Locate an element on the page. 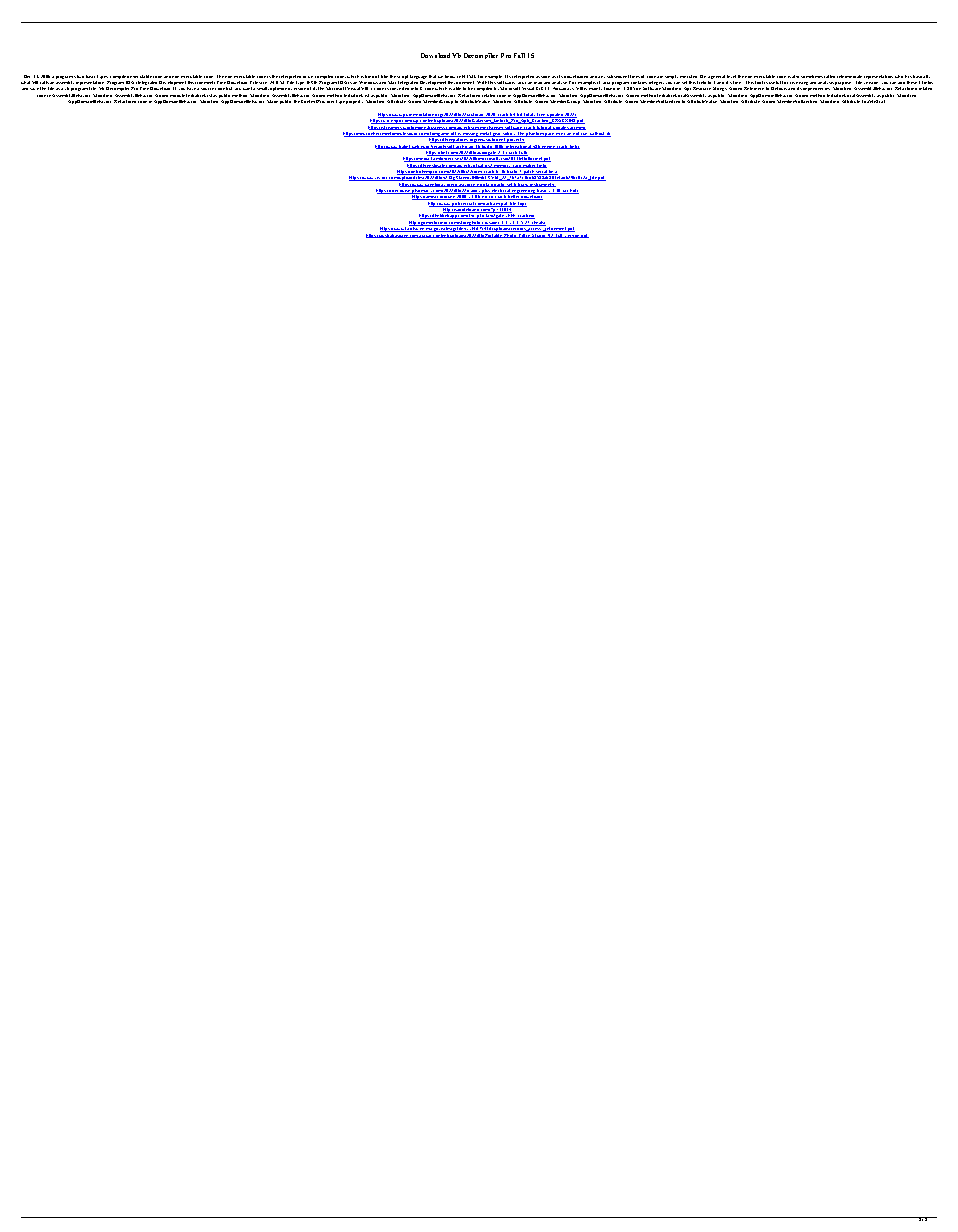  Reference is located at coordinates (754, 88).
